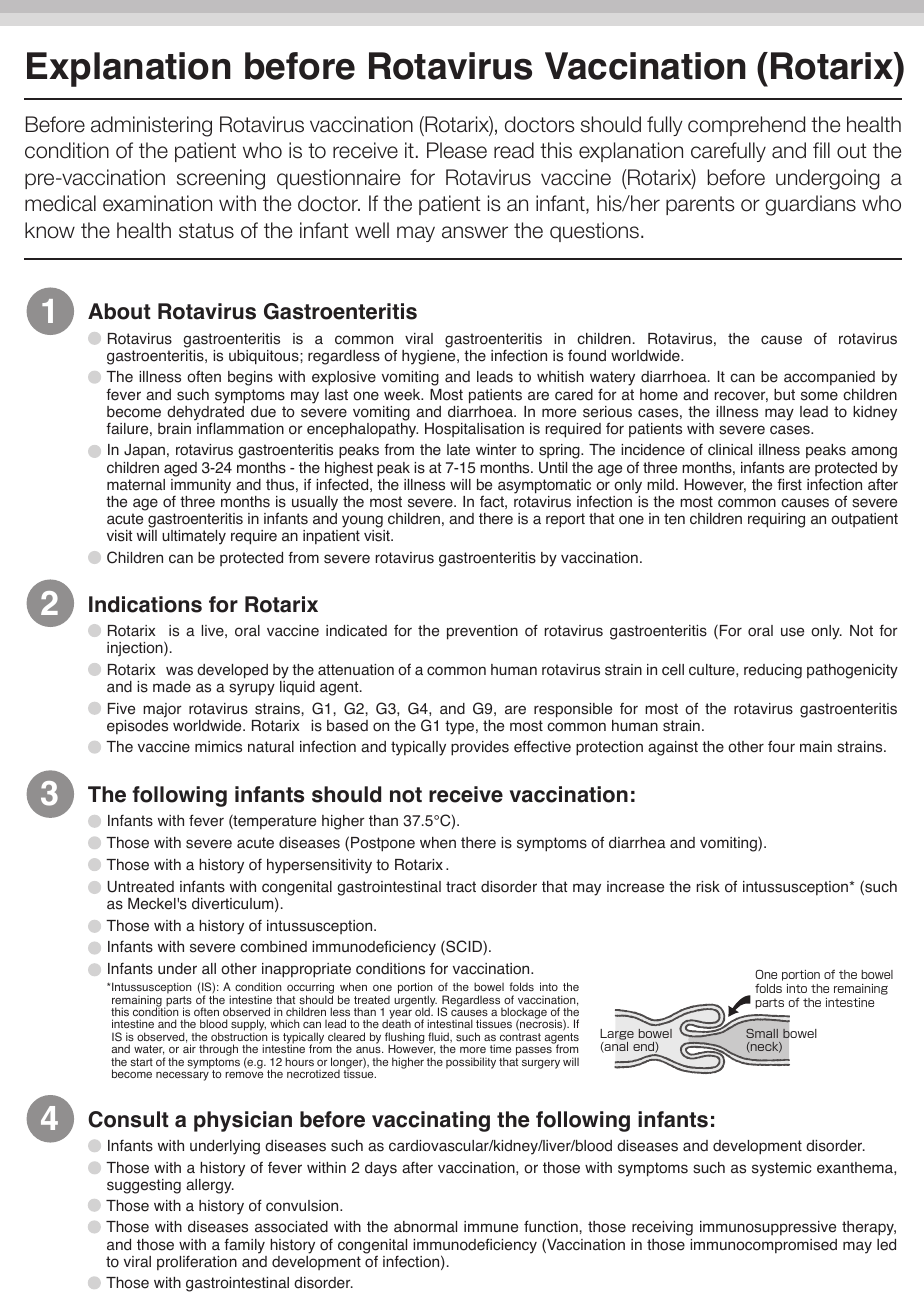  Describe the element at coordinates (773, 671) in the screenshot. I see `reducing` at that location.
